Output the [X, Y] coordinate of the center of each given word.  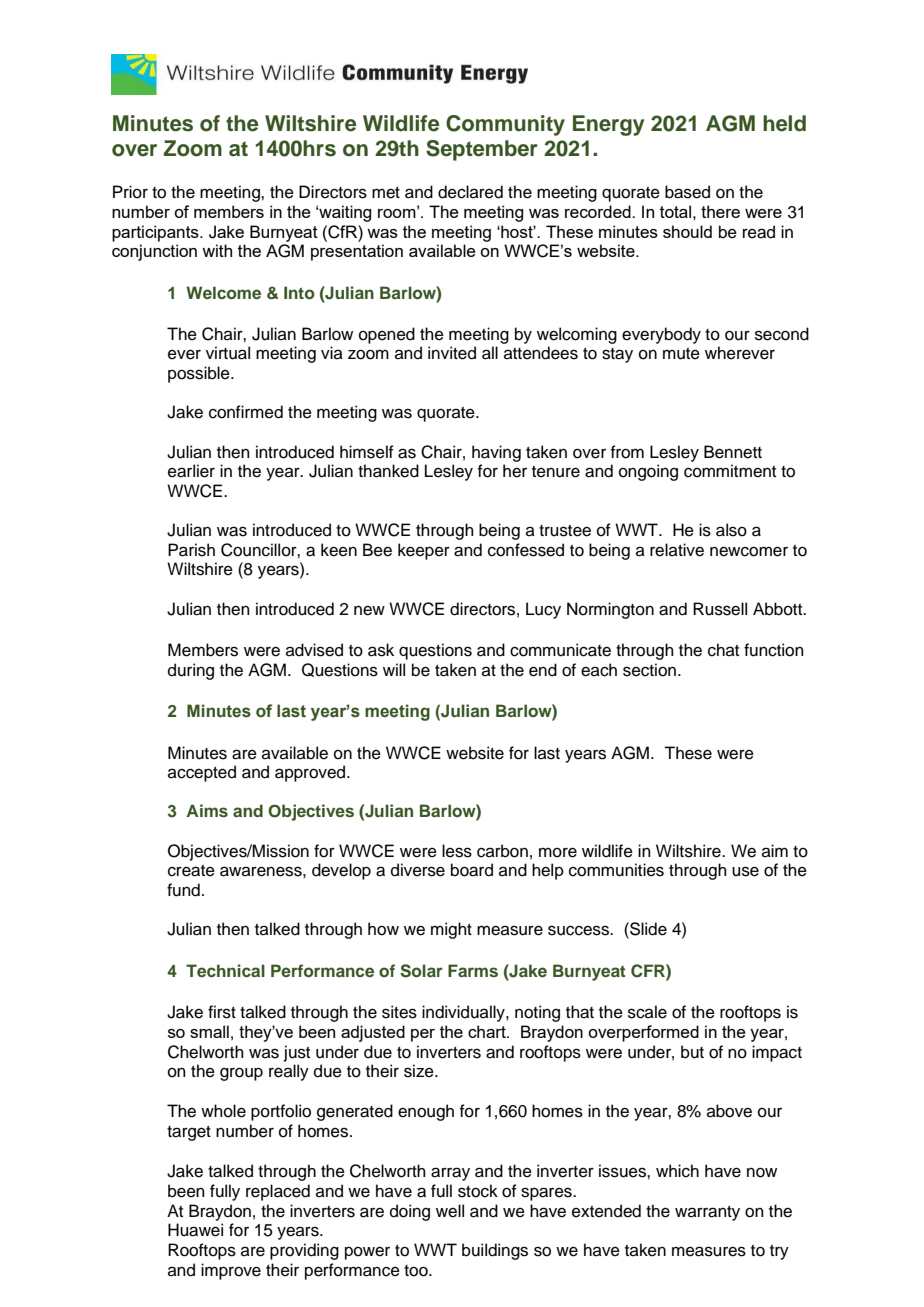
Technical [225, 970]
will [394, 669]
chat [723, 650]
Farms [473, 971]
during [191, 671]
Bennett [733, 452]
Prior [130, 192]
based [687, 192]
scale [647, 1012]
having [496, 453]
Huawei [195, 1230]
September [482, 150]
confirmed [246, 412]
